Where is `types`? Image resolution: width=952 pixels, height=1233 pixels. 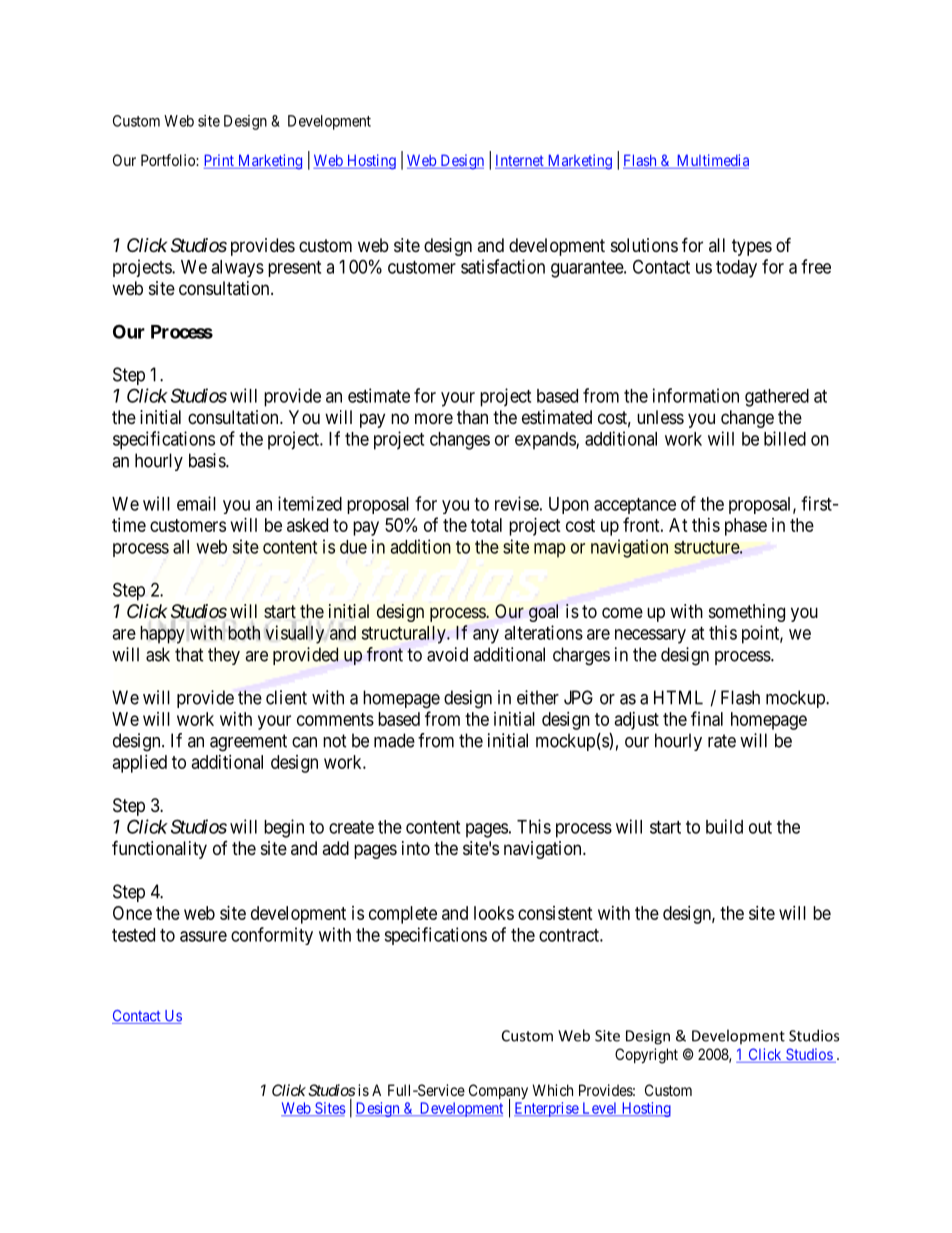
types is located at coordinates (752, 247).
